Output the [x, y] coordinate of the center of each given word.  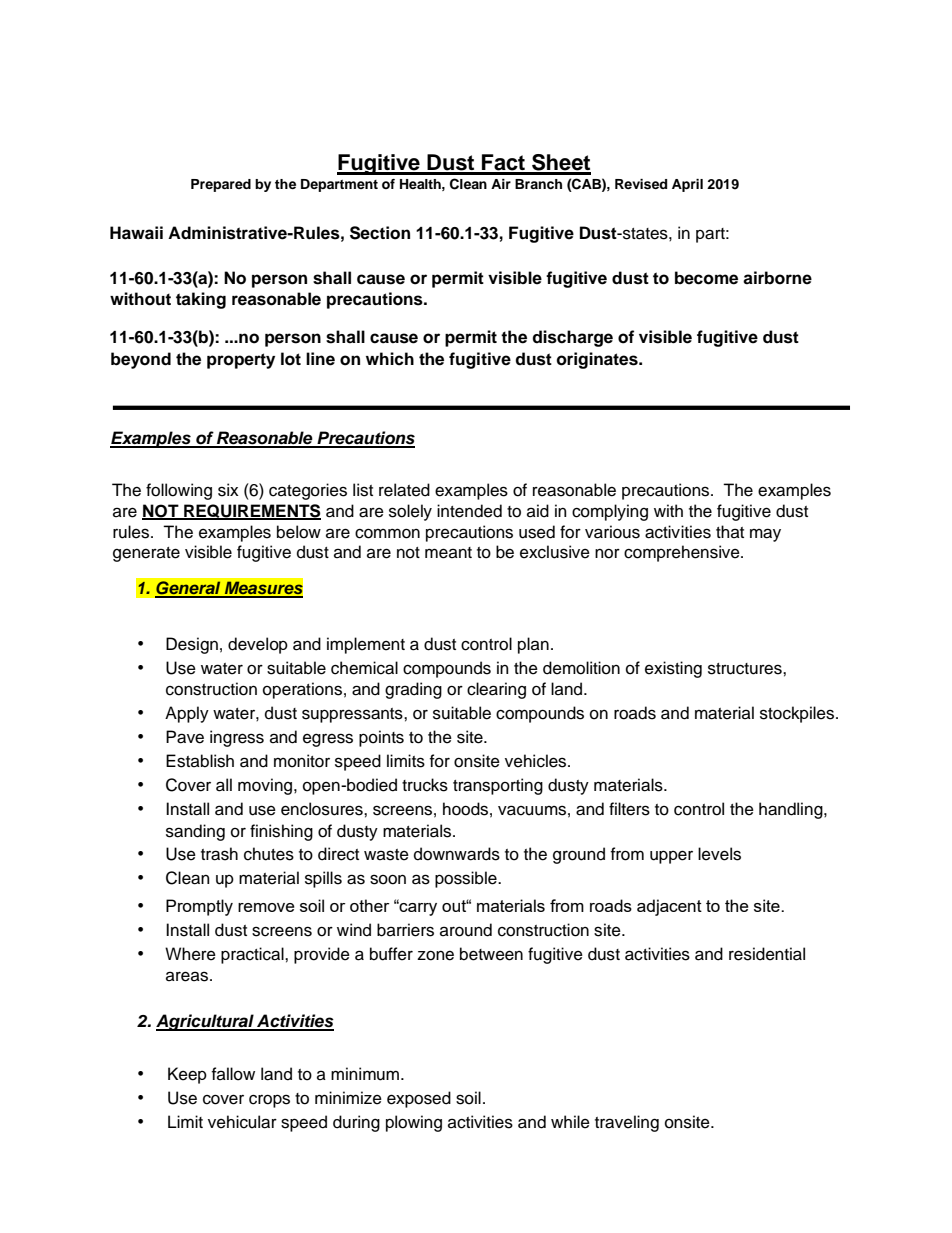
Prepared [221, 185]
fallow [233, 1074]
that [730, 531]
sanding [195, 832]
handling [792, 810]
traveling [627, 1123]
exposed [419, 1099]
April [687, 185]
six [228, 490]
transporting [498, 786]
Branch [538, 184]
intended [469, 511]
